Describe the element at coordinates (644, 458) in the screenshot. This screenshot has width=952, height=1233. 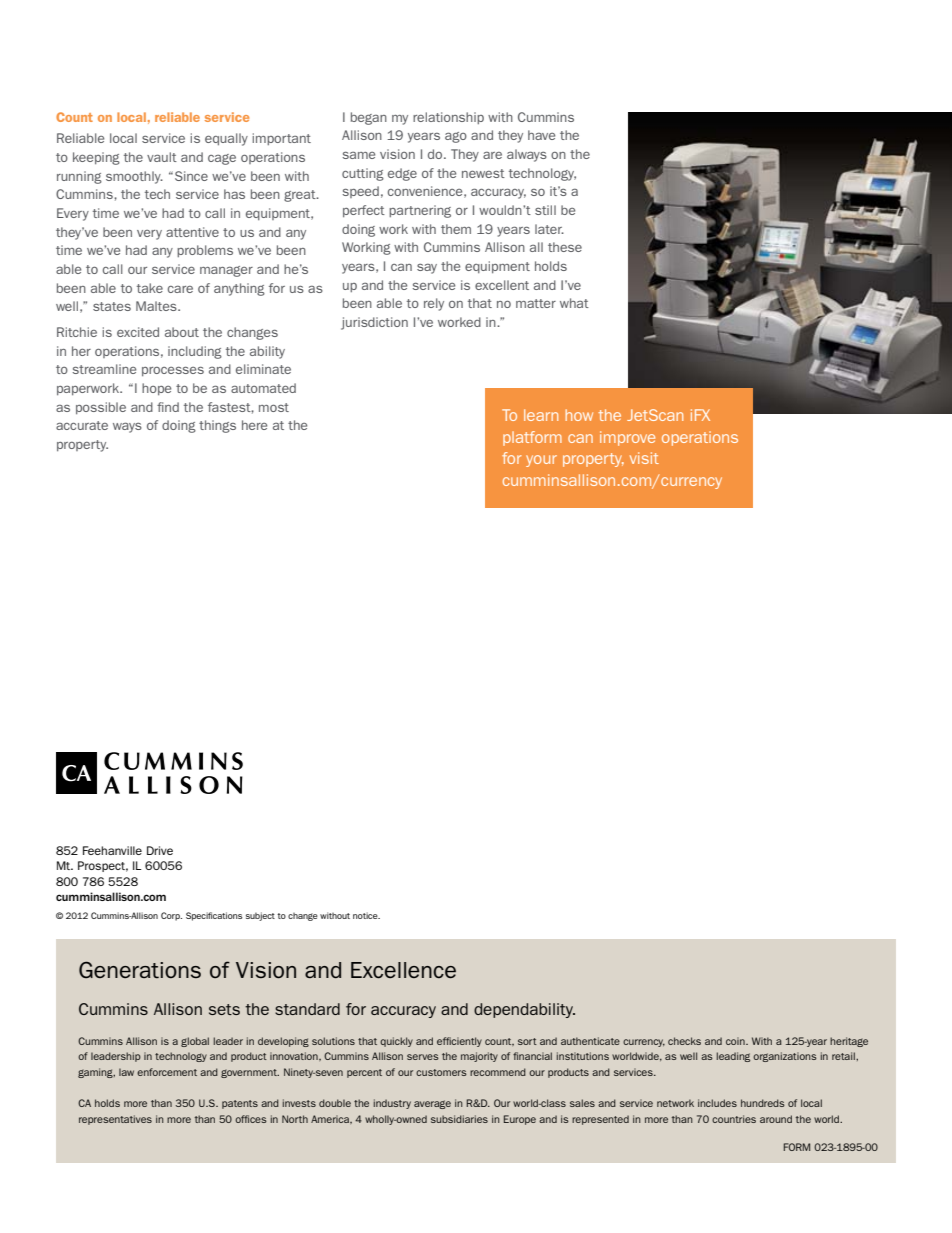
I see `visit` at that location.
